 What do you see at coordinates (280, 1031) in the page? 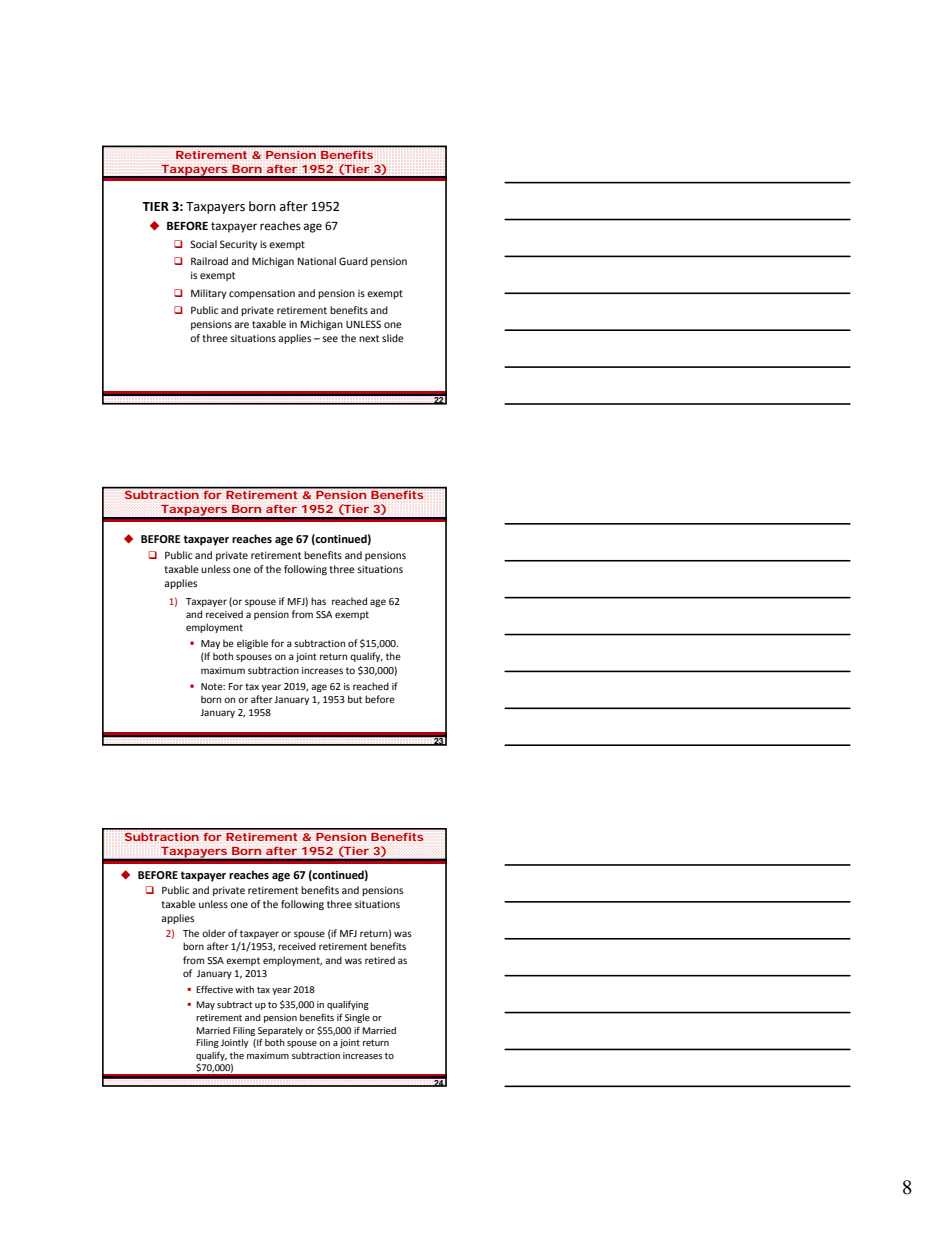
I see `Separately` at bounding box center [280, 1031].
